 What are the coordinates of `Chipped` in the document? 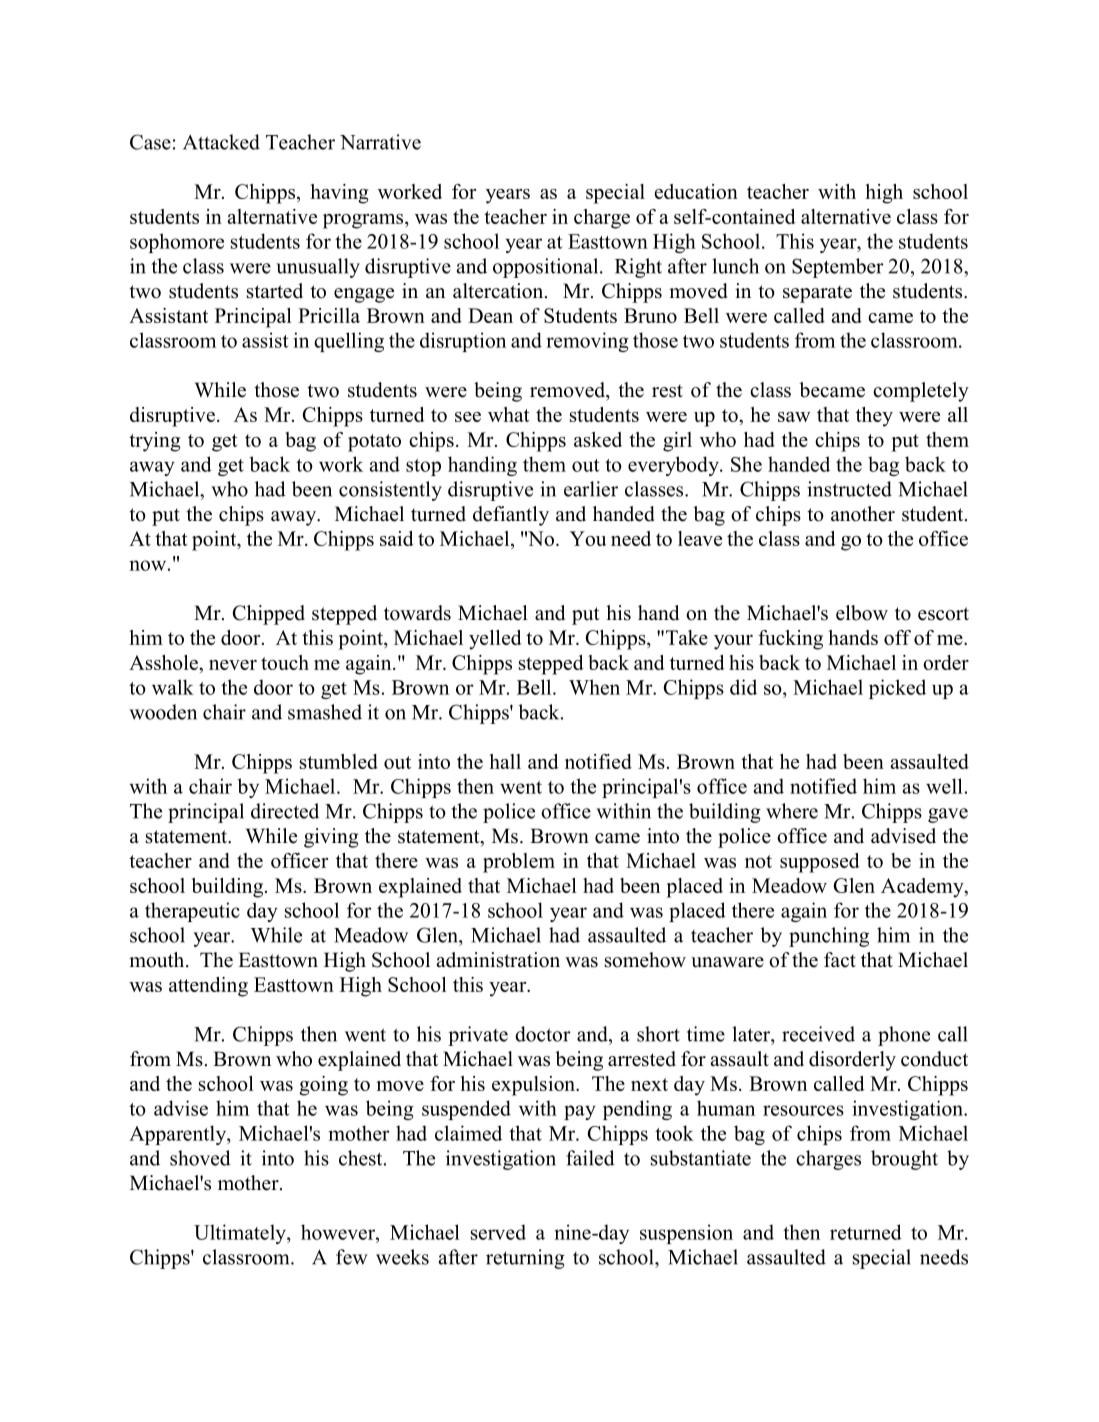 It's located at (269, 615).
